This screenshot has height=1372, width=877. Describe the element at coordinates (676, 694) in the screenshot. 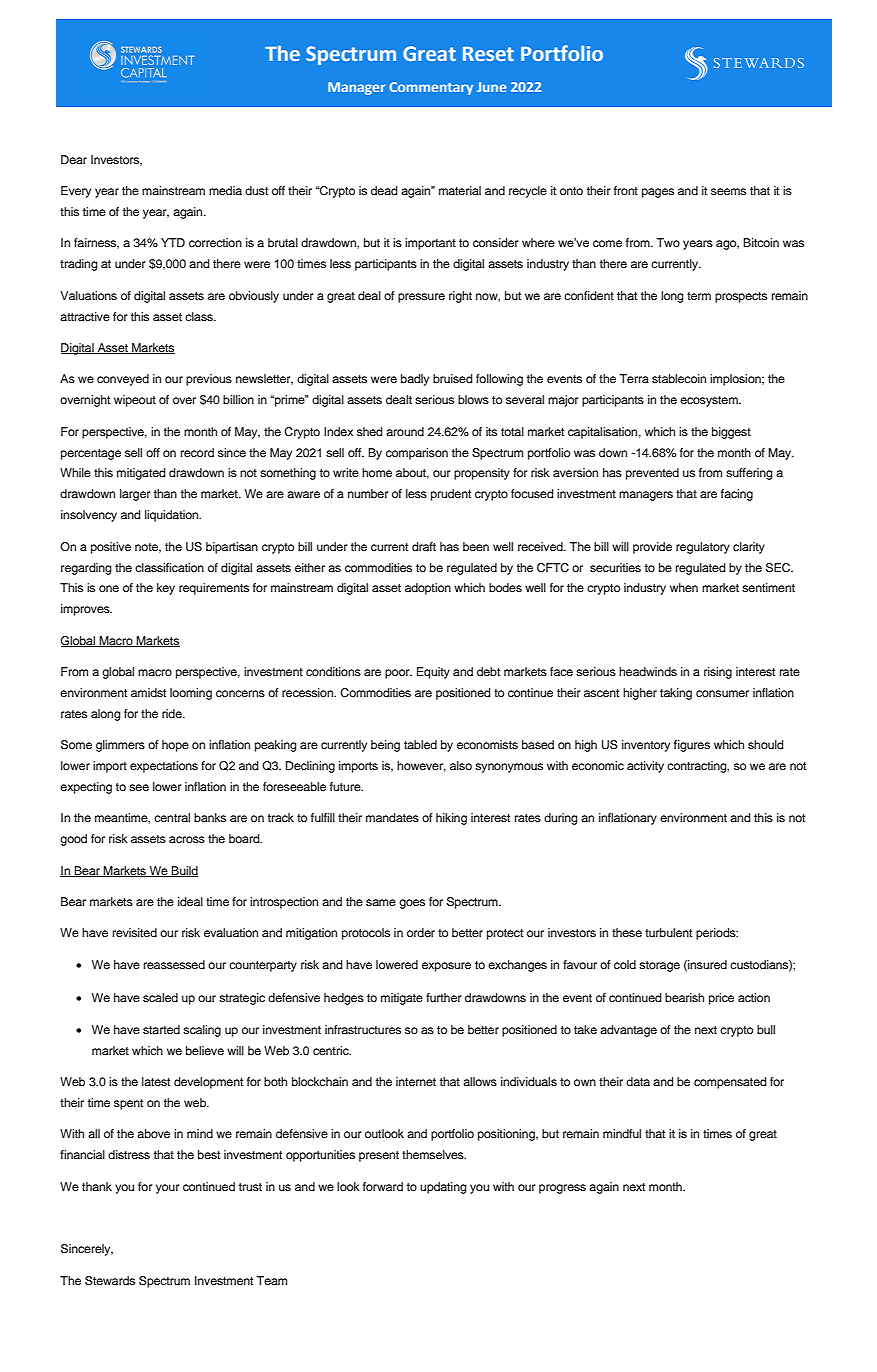

I see `taking` at that location.
